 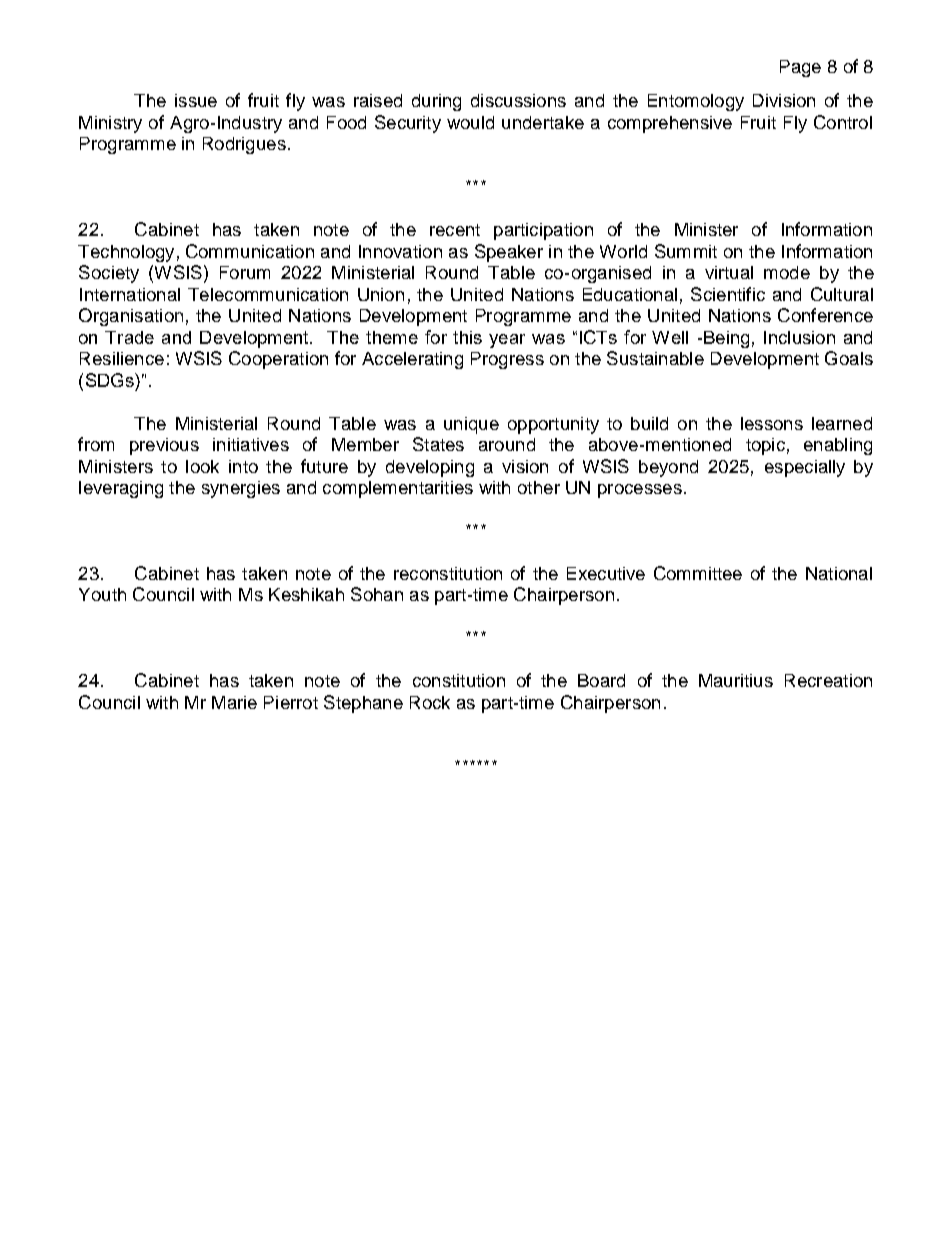 What do you see at coordinates (455, 230) in the page?
I see `recent` at bounding box center [455, 230].
